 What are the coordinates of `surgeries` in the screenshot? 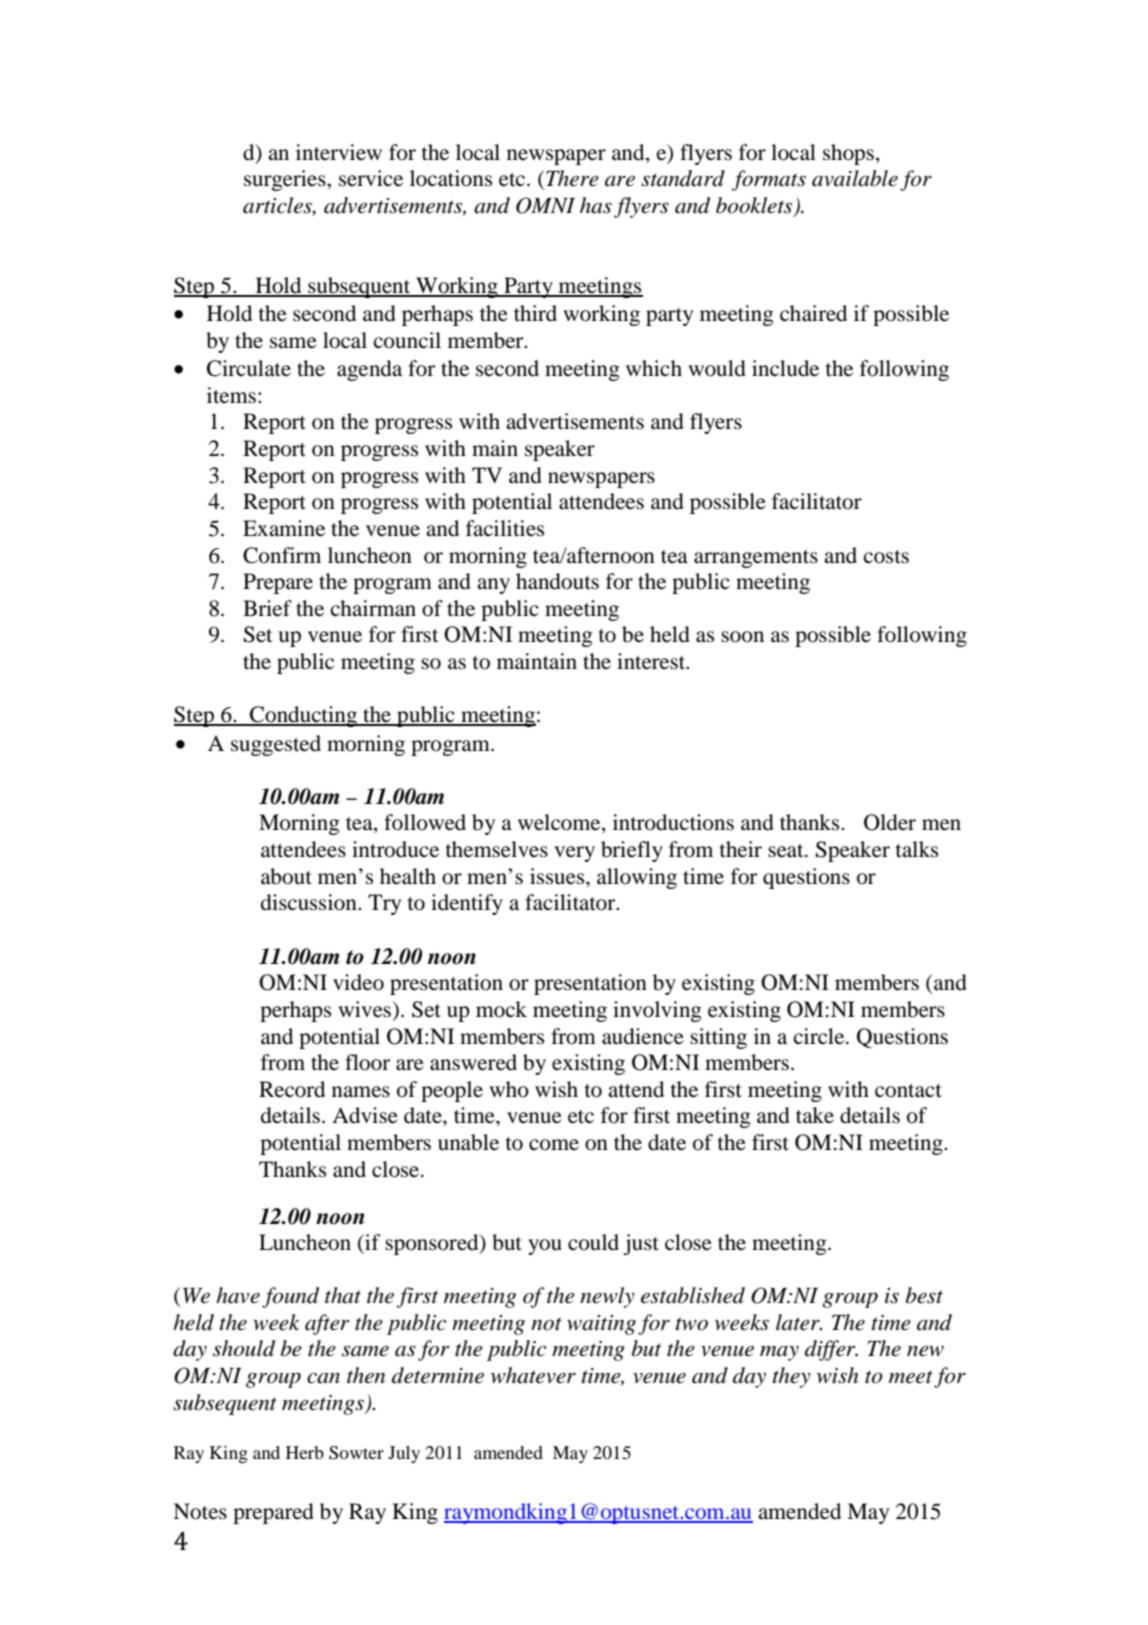 It's located at (286, 180).
